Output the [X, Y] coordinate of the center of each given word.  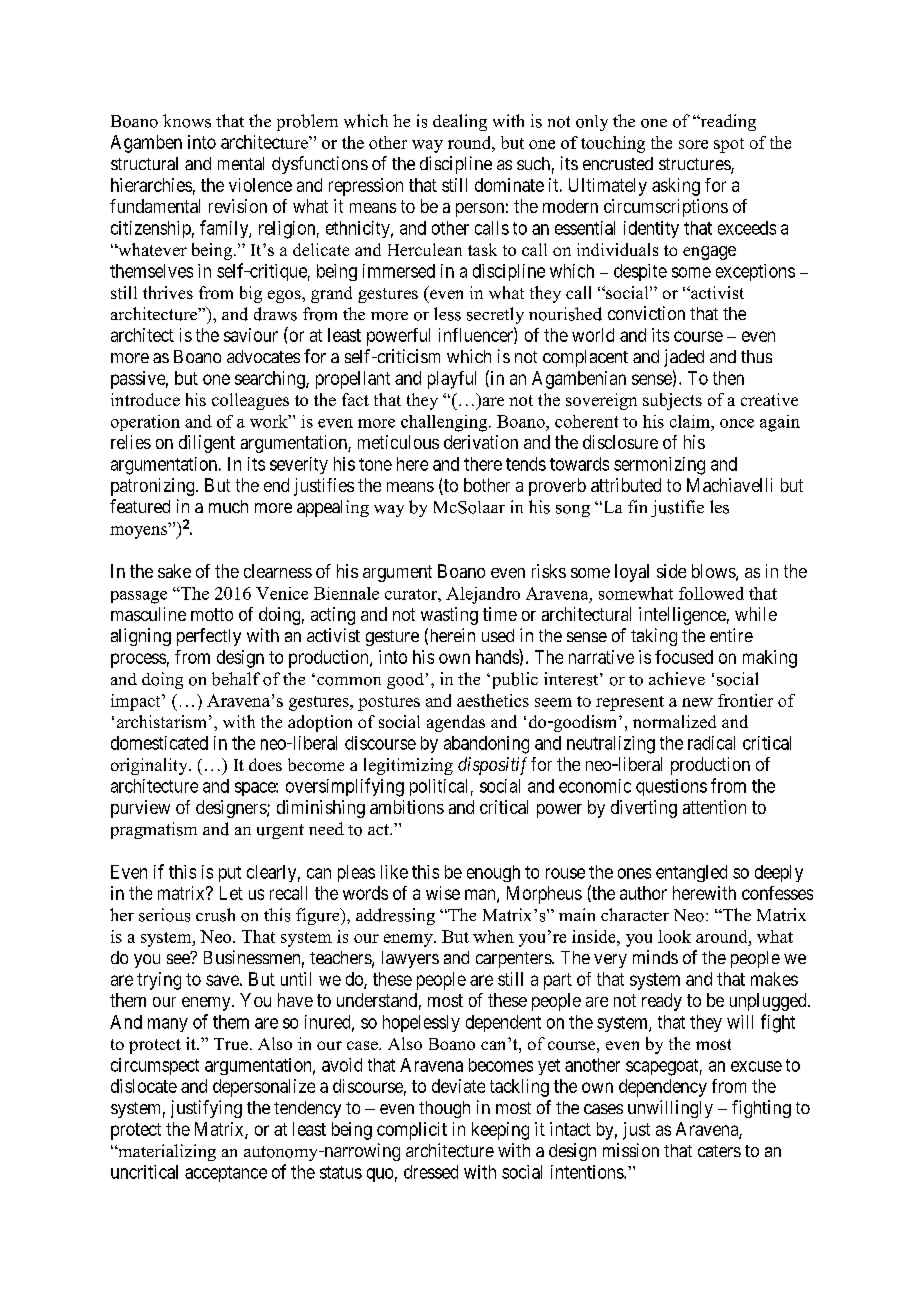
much [228, 506]
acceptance [226, 1174]
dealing [460, 122]
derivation [481, 442]
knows [187, 121]
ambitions [407, 807]
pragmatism [154, 830]
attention [714, 807]
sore [693, 144]
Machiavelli [729, 485]
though [444, 1109]
